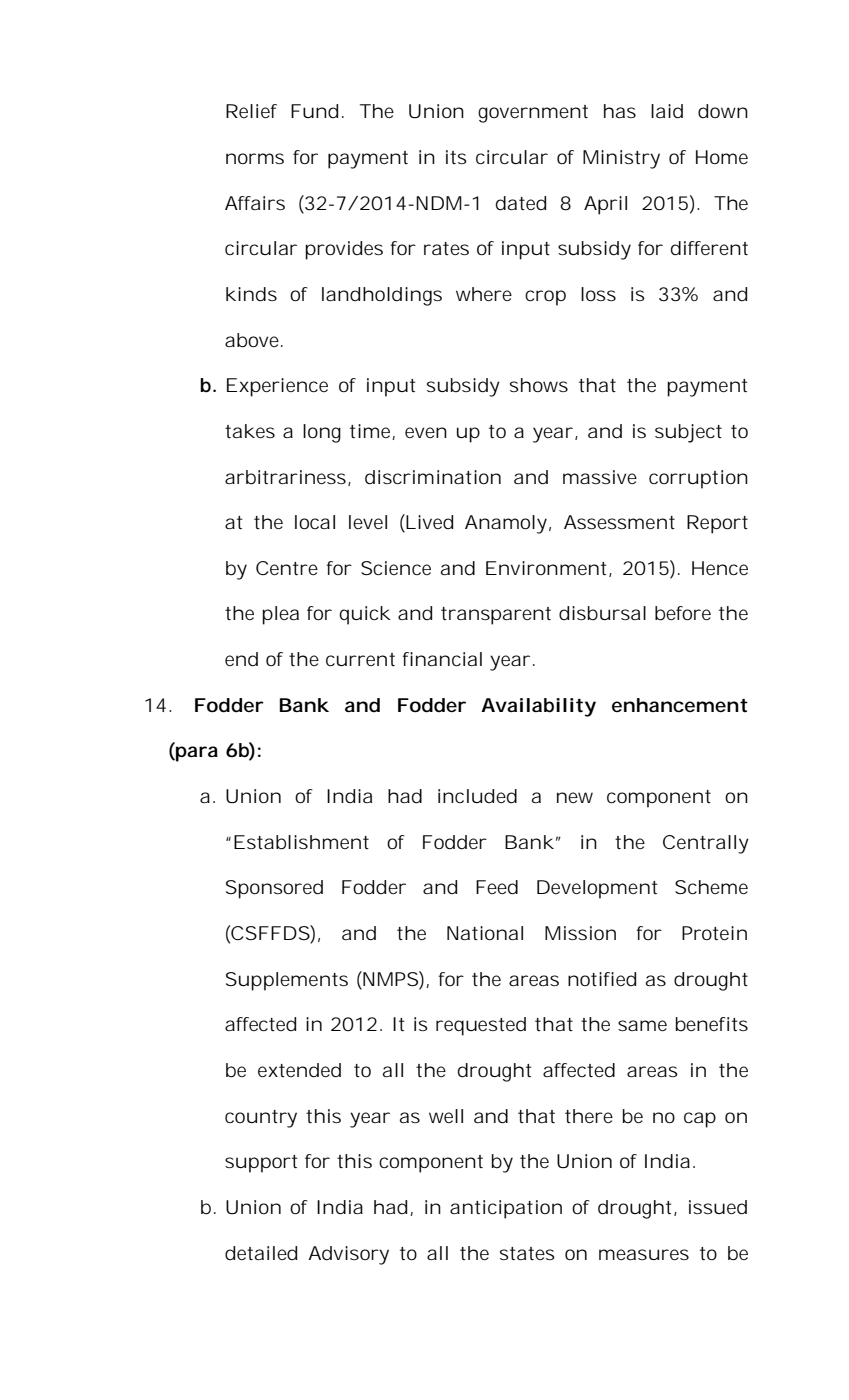 The image size is (849, 1400). What do you see at coordinates (667, 111) in the document?
I see `laid` at bounding box center [667, 111].
